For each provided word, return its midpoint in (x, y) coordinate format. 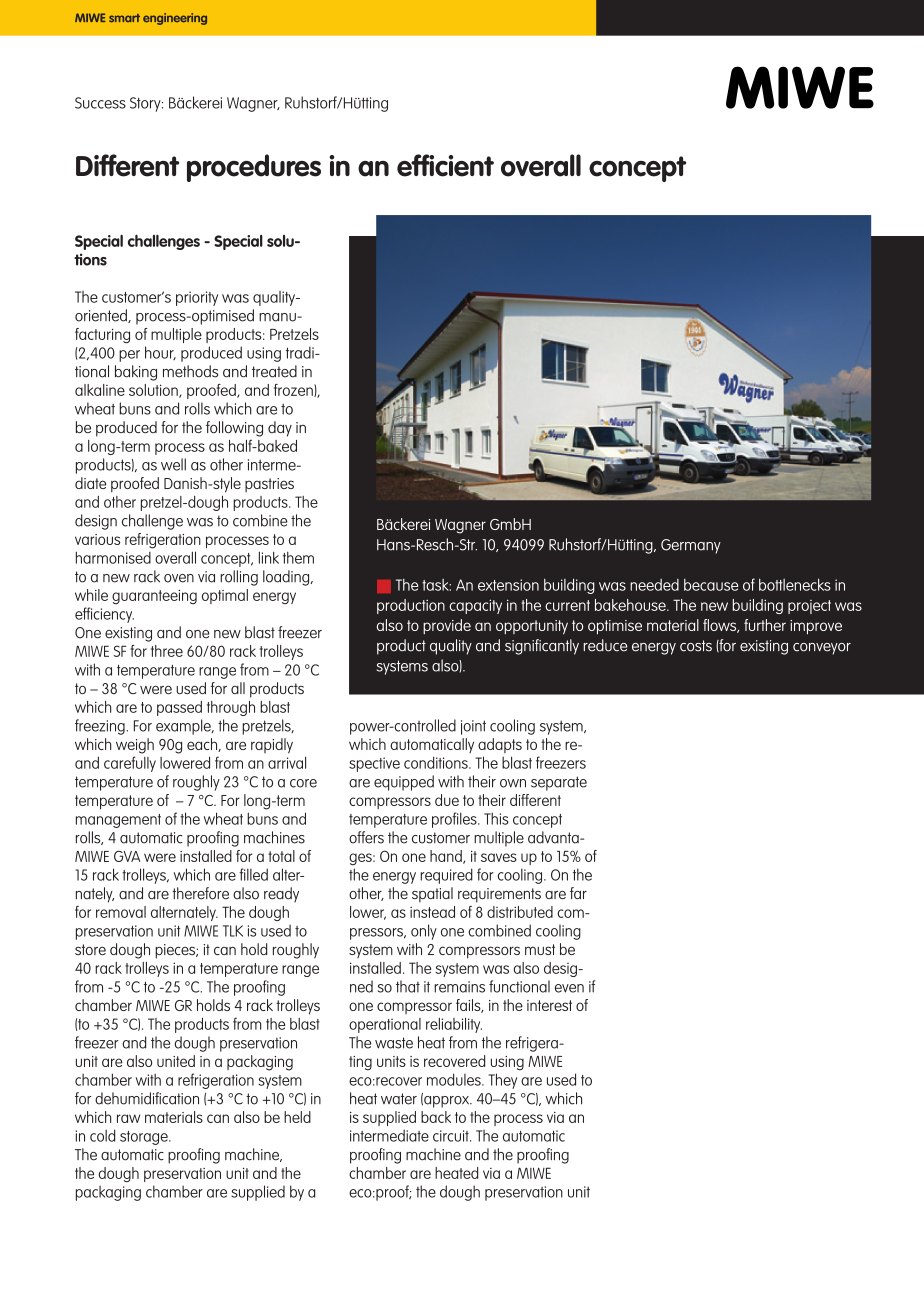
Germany (691, 546)
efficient (445, 165)
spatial (432, 895)
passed (179, 708)
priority (197, 298)
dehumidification (147, 1098)
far (578, 893)
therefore (200, 893)
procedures (254, 168)
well (173, 464)
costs (696, 646)
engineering (175, 19)
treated (274, 371)
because (711, 585)
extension (508, 585)
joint (473, 727)
